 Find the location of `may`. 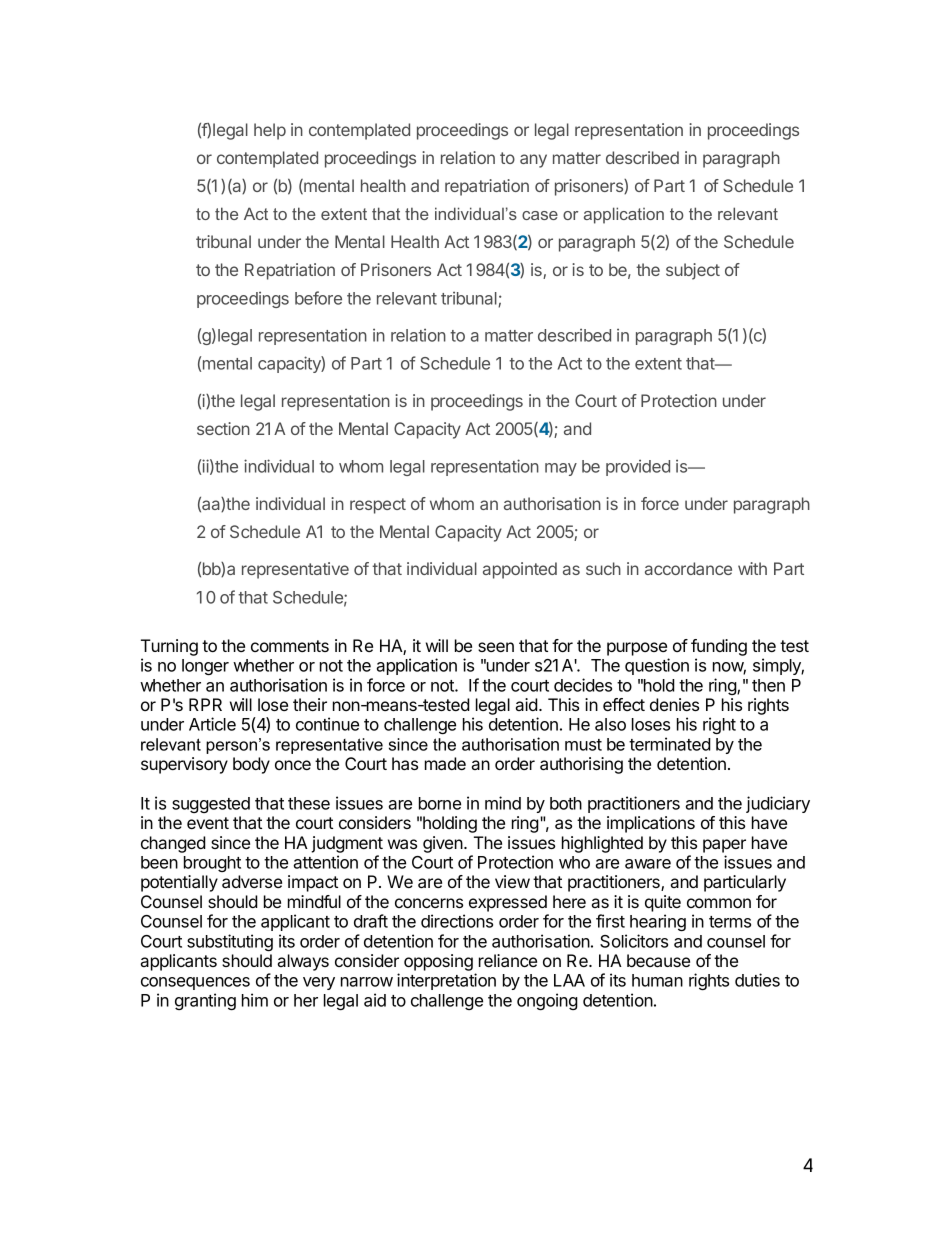

may is located at coordinates (561, 469).
